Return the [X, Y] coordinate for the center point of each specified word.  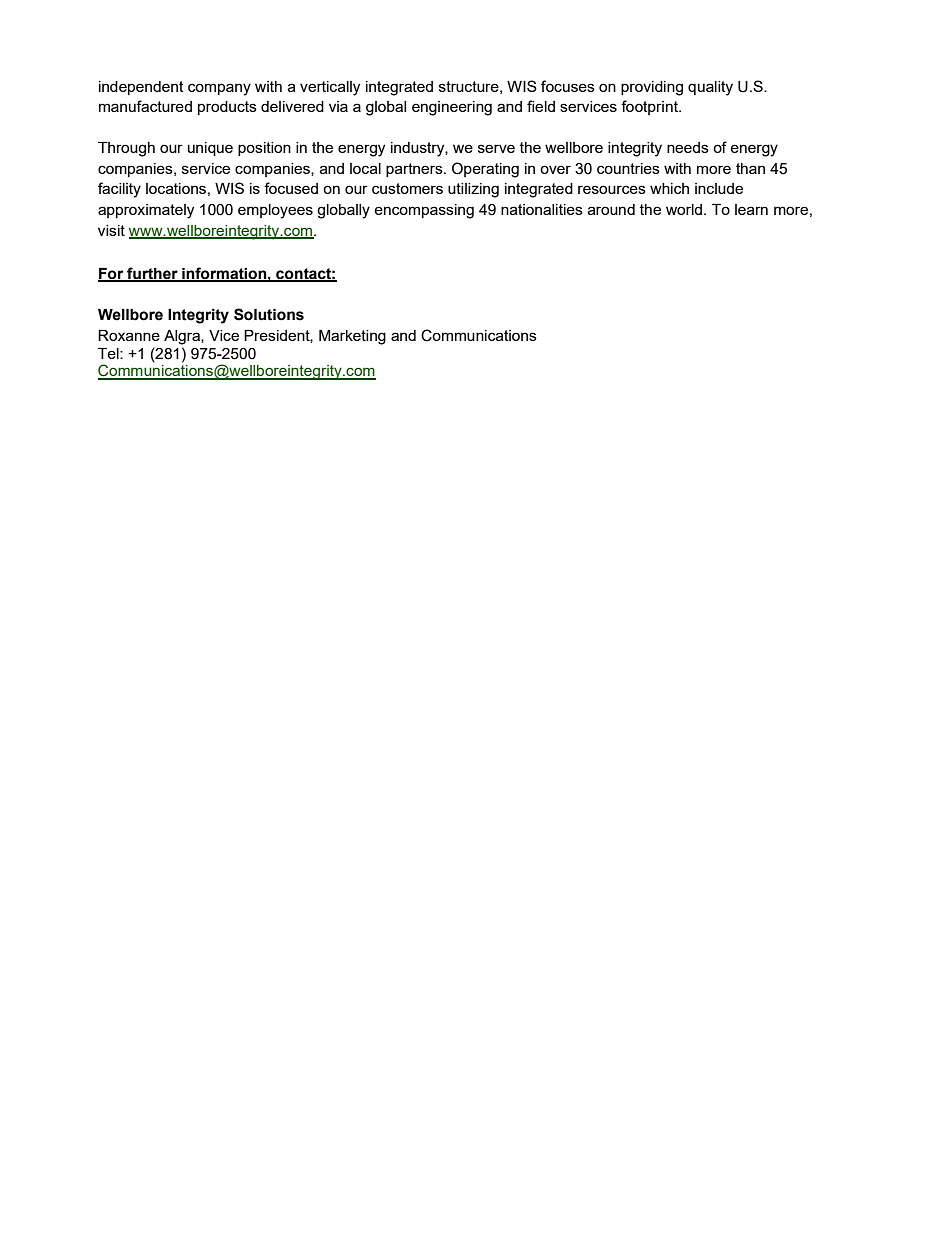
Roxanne [129, 335]
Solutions [269, 314]
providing [652, 88]
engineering [452, 108]
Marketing [352, 337]
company [219, 89]
